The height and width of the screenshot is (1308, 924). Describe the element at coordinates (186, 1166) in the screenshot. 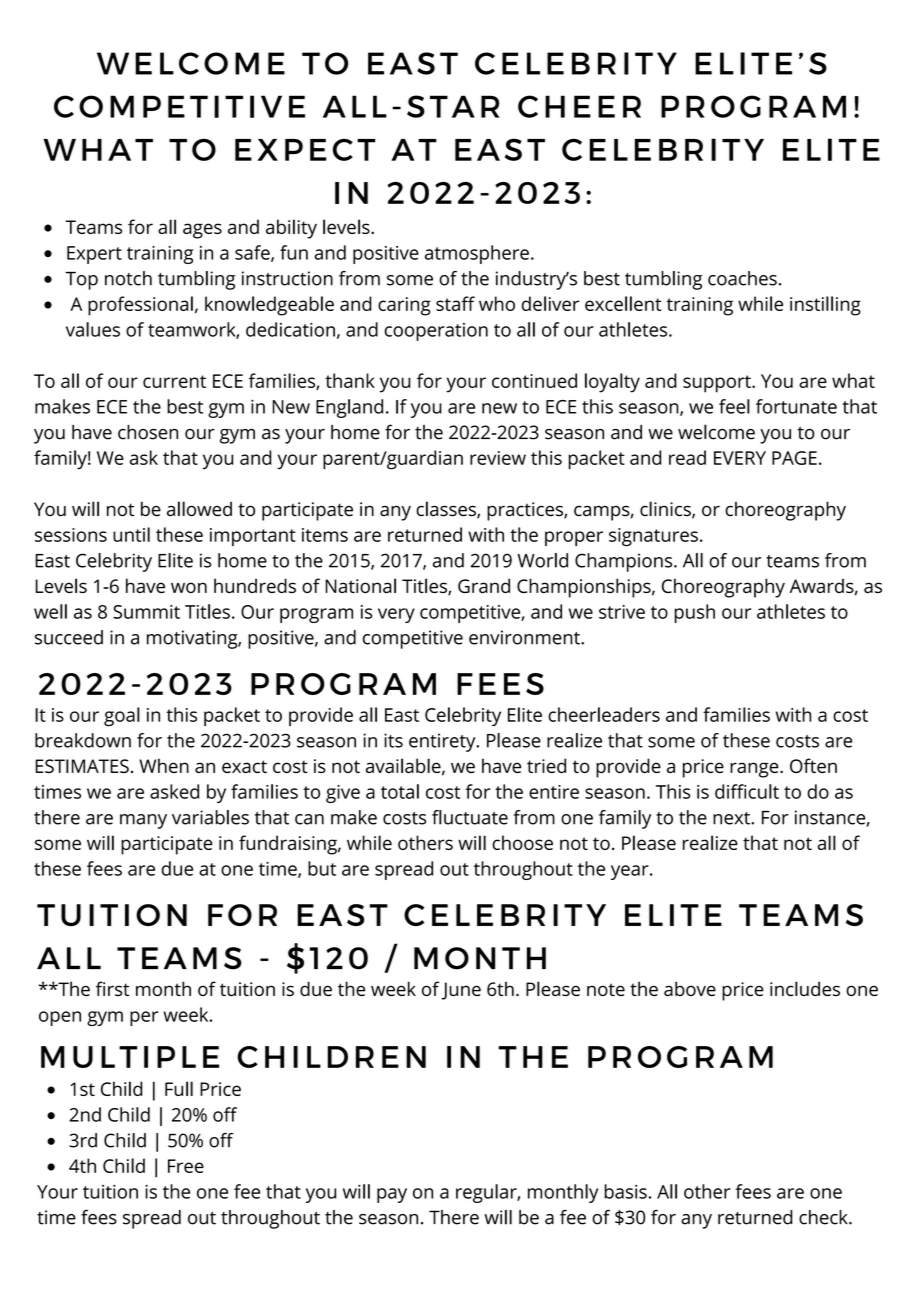

I see `Free` at that location.
